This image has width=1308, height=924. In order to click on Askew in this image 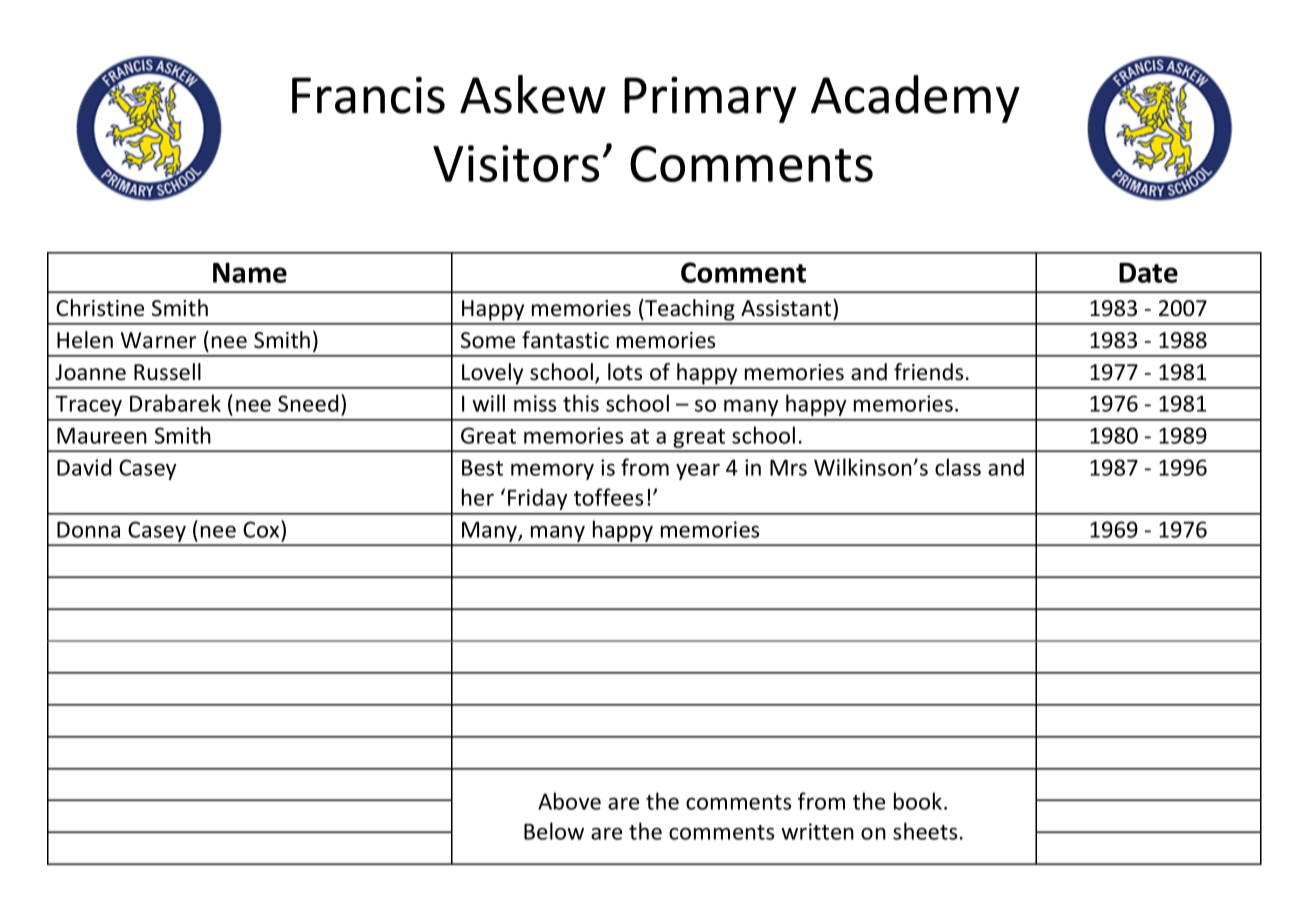, I will do `click(533, 94)`.
